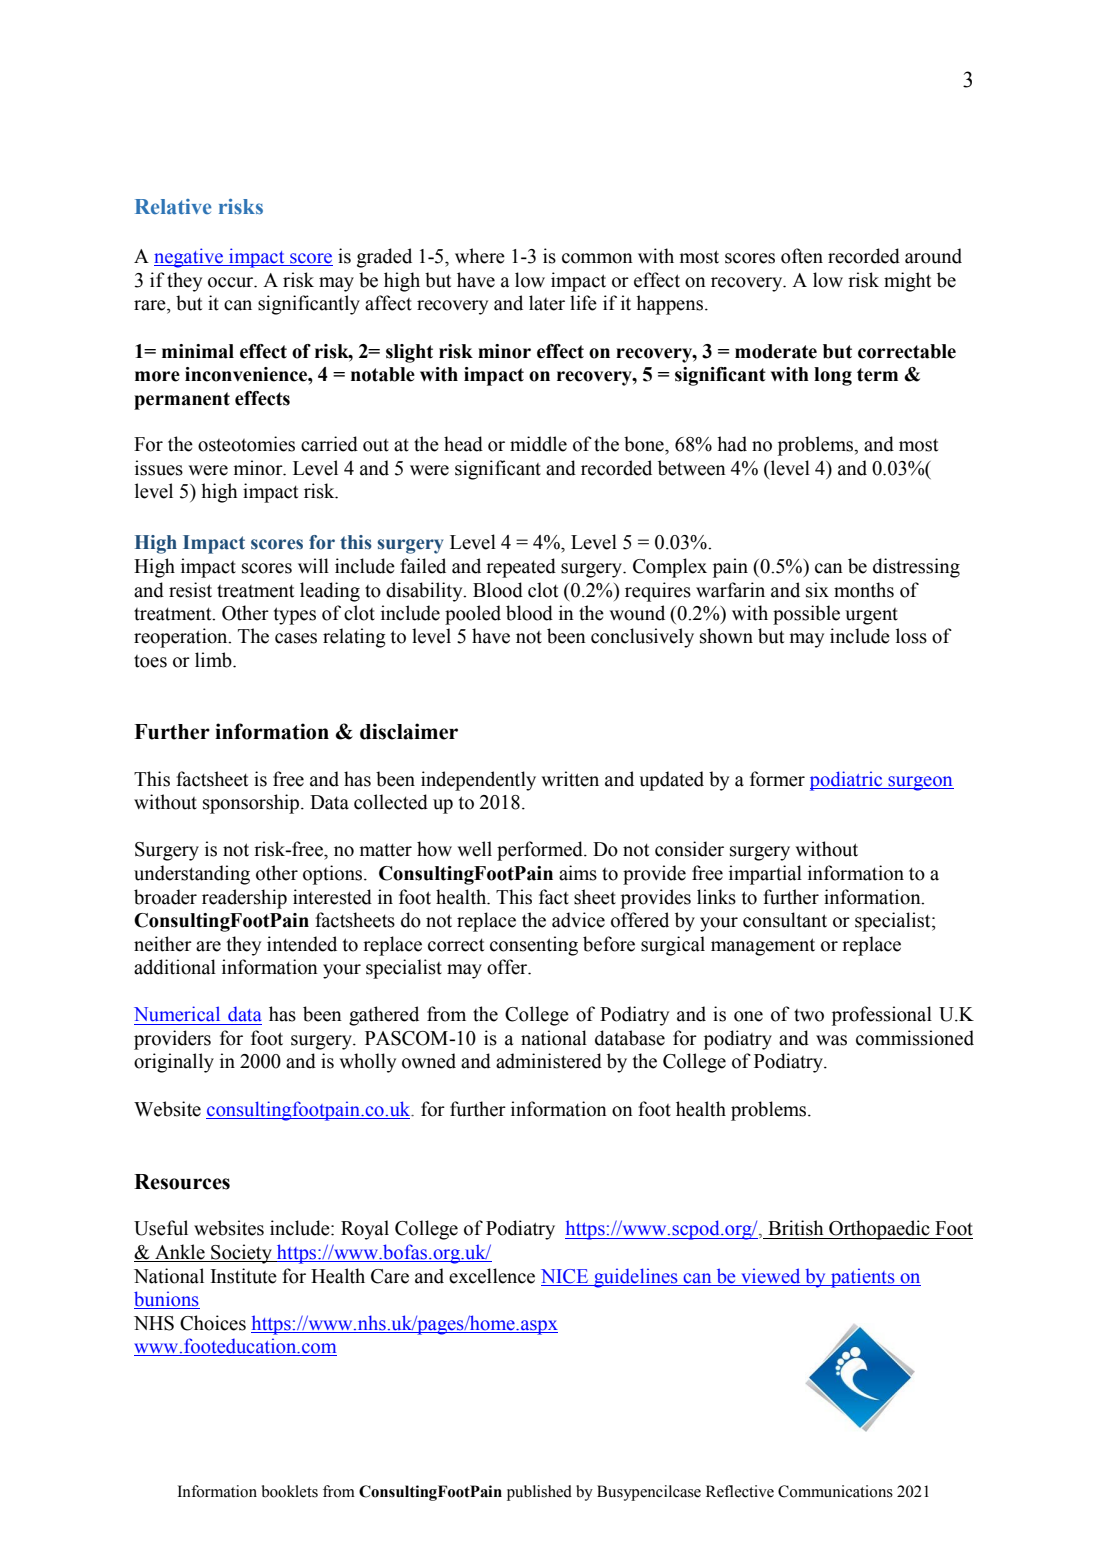 This screenshot has width=1108, height=1568. What do you see at coordinates (835, 1491) in the screenshot?
I see `Communications` at bounding box center [835, 1491].
